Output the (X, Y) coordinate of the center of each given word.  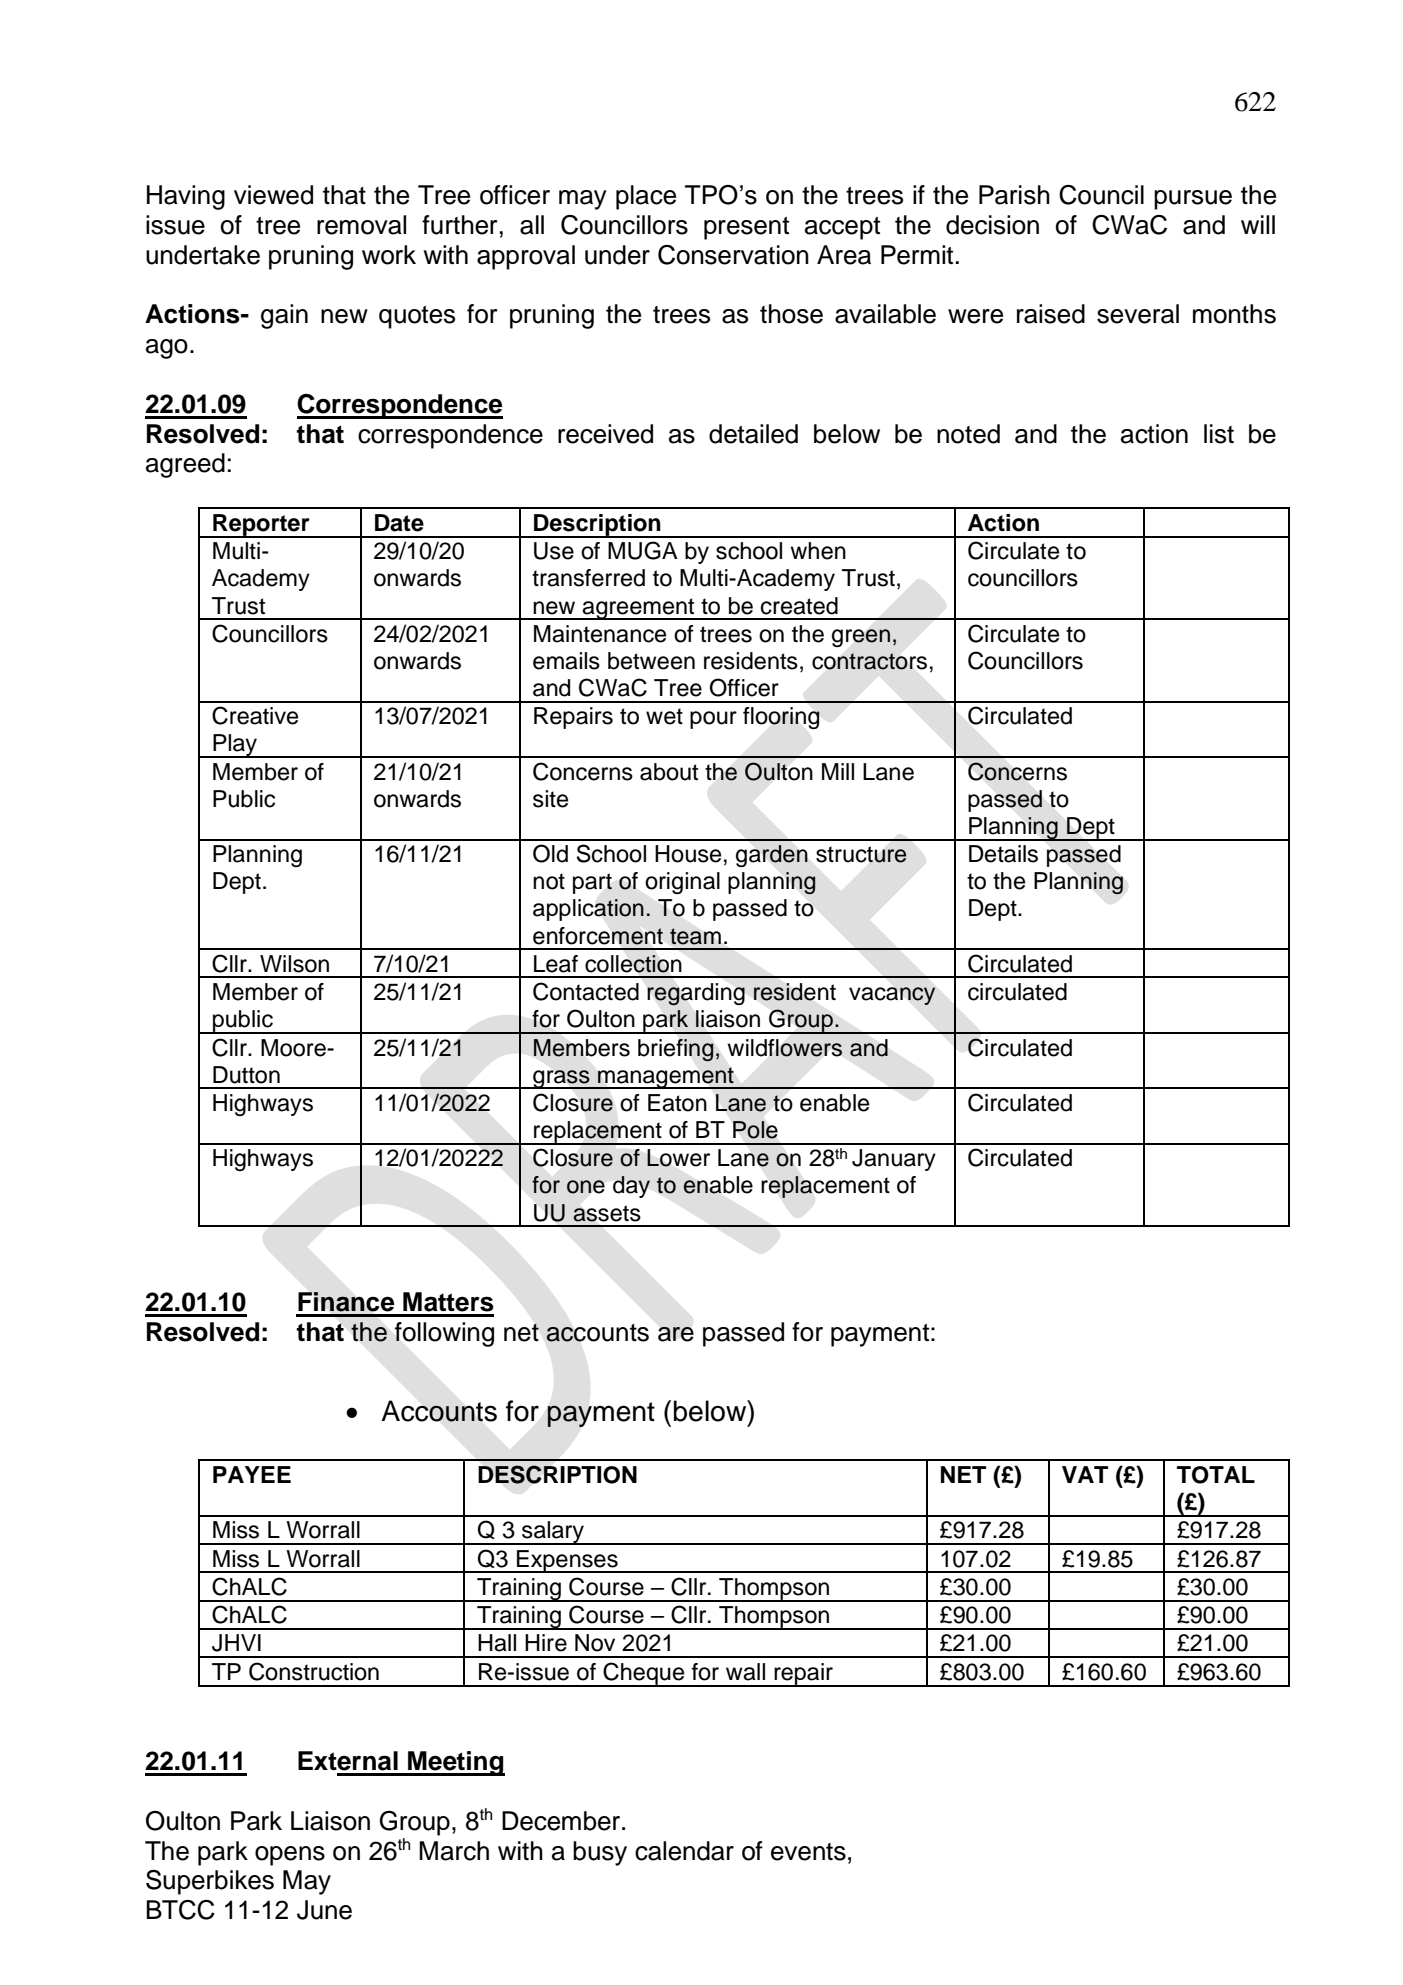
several (1138, 314)
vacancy (892, 996)
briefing (676, 1050)
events (808, 1852)
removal (361, 225)
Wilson (294, 964)
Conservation (733, 255)
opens (290, 1856)
